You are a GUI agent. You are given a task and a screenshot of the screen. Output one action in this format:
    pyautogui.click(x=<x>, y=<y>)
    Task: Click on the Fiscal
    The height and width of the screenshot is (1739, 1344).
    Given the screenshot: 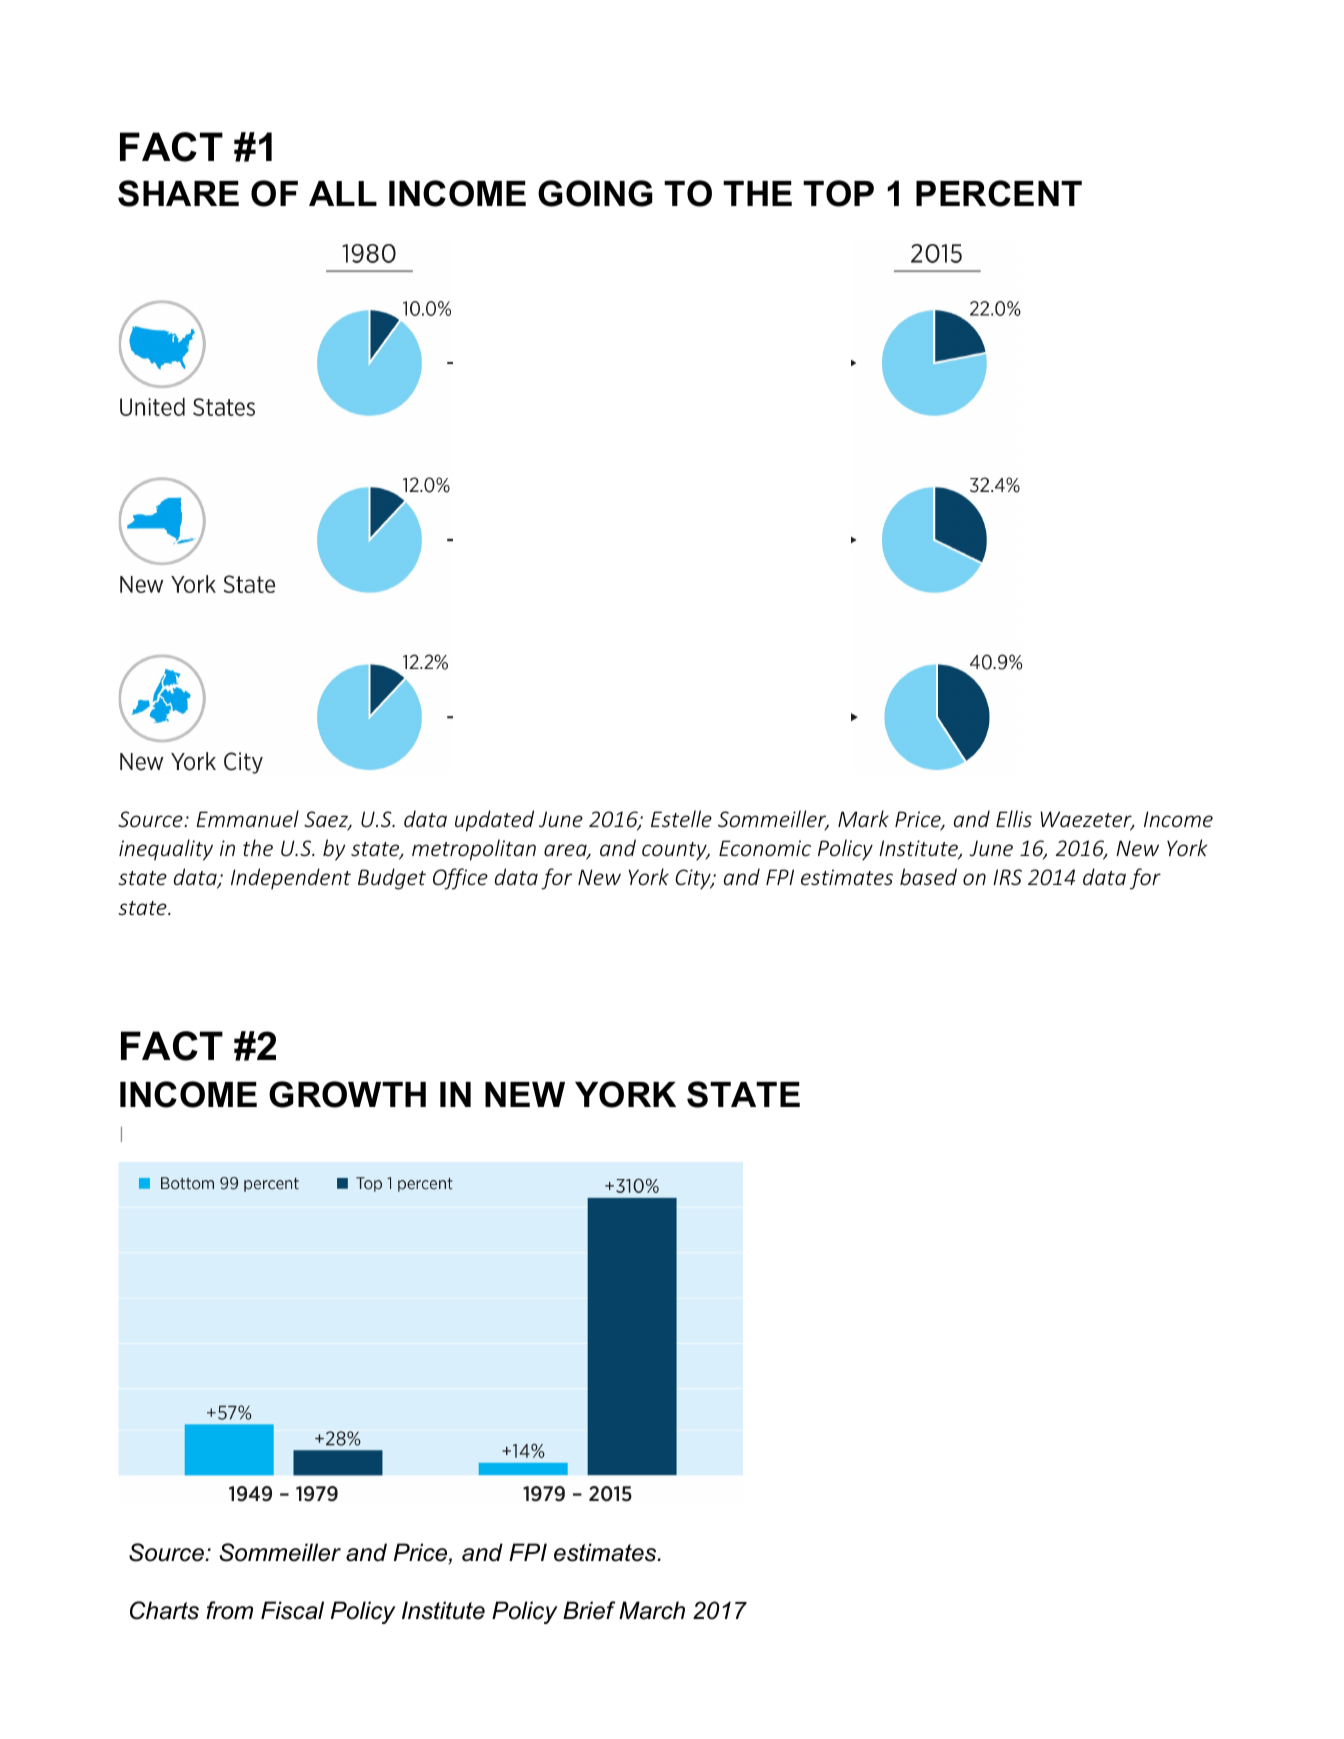 What is the action you would take?
    pyautogui.click(x=292, y=1610)
